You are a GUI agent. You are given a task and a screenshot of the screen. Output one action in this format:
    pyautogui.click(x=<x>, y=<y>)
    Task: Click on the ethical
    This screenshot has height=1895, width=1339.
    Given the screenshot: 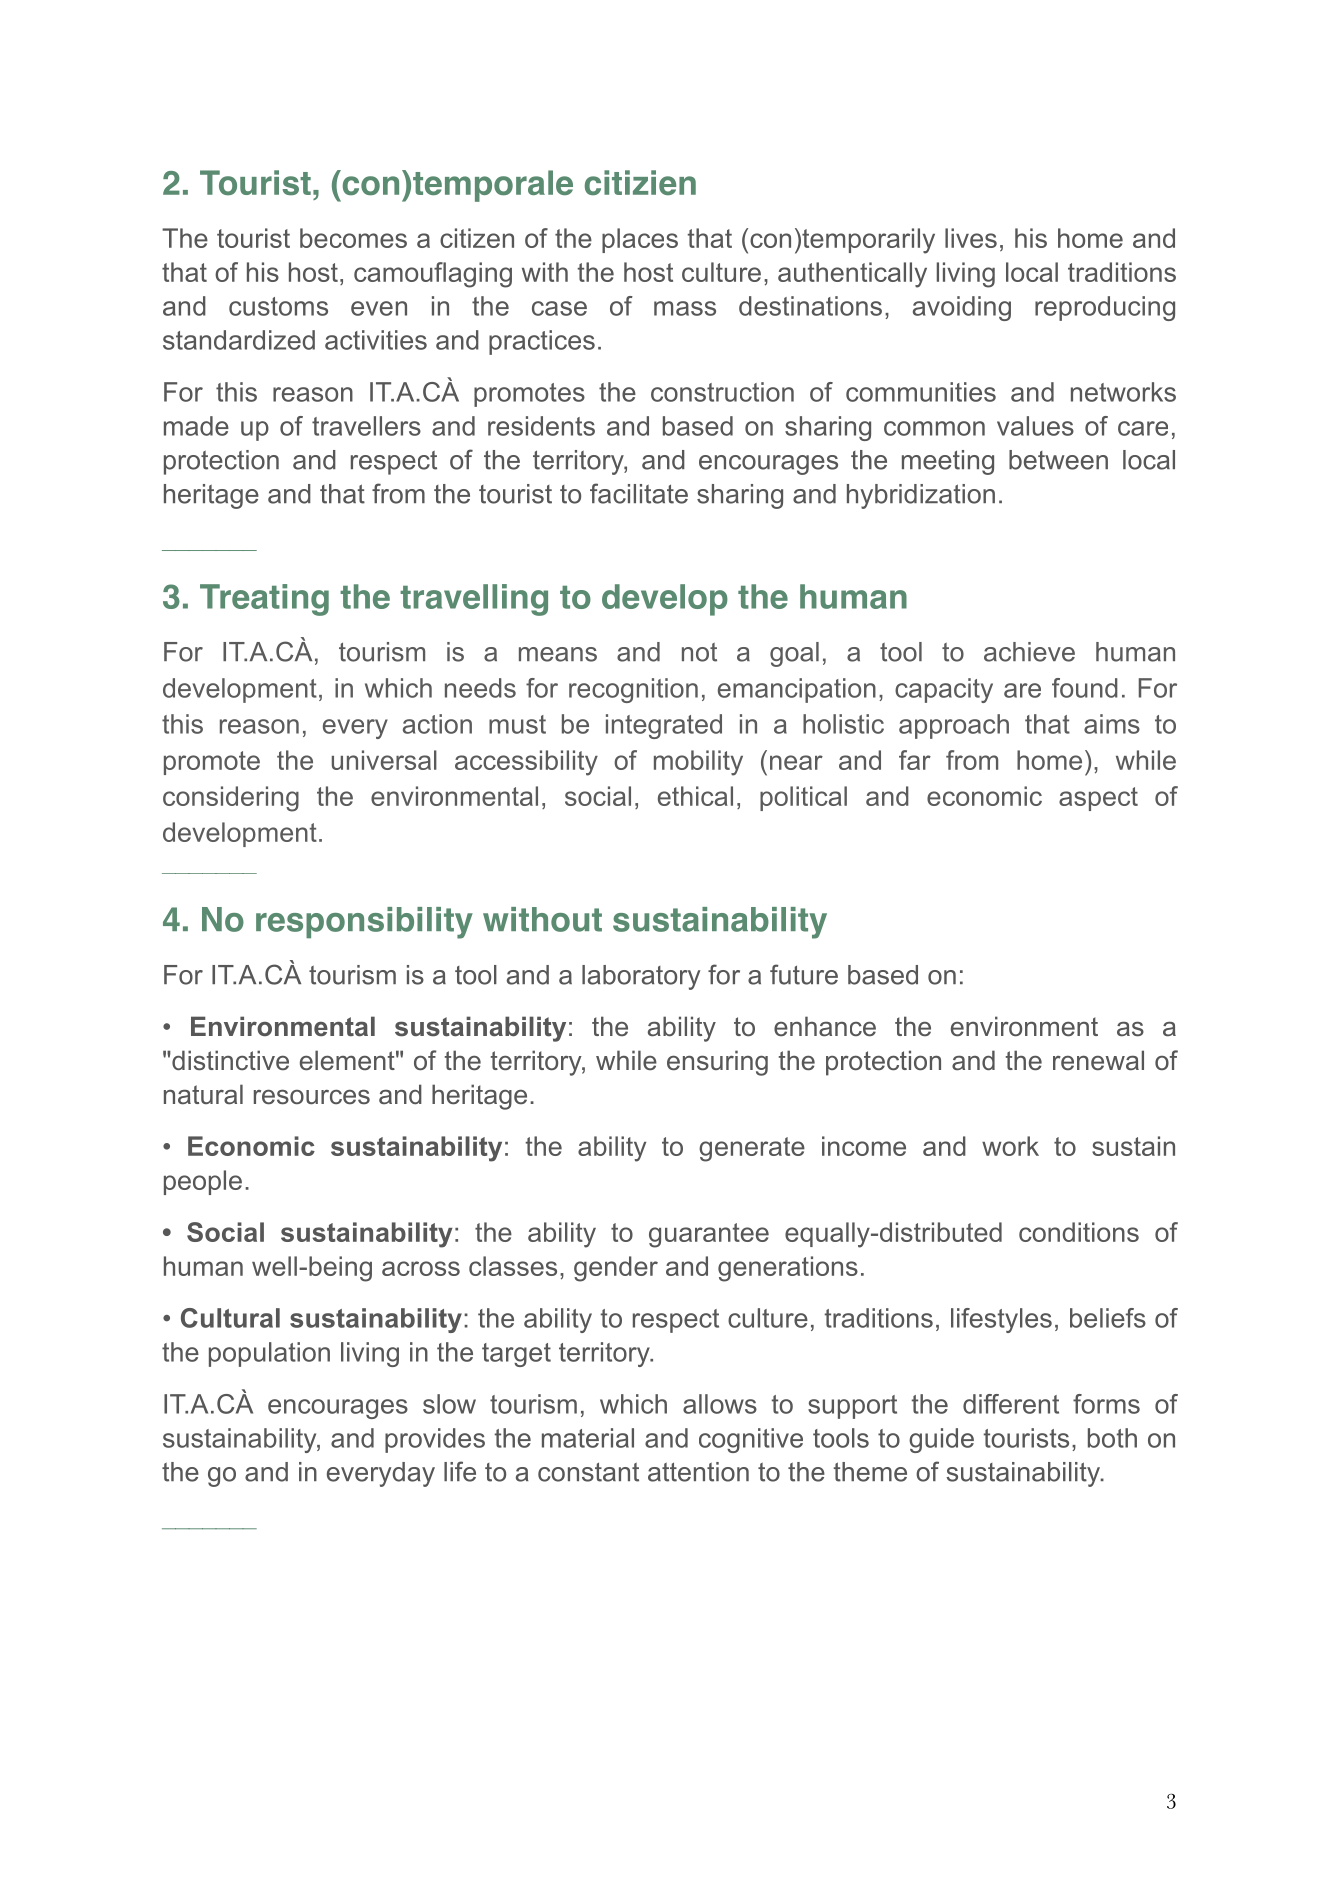 What is the action you would take?
    pyautogui.click(x=695, y=796)
